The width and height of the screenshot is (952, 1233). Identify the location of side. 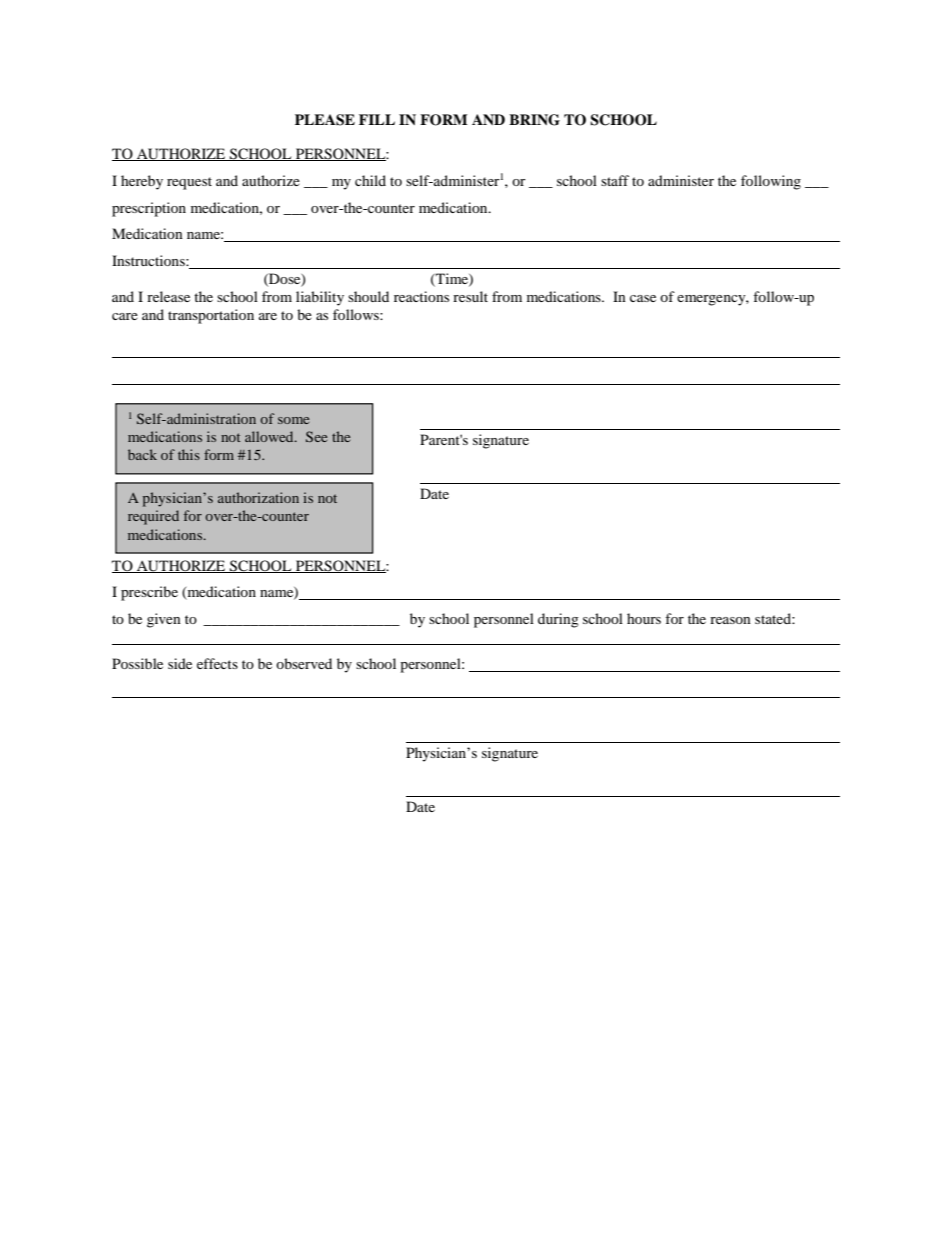
(180, 663).
